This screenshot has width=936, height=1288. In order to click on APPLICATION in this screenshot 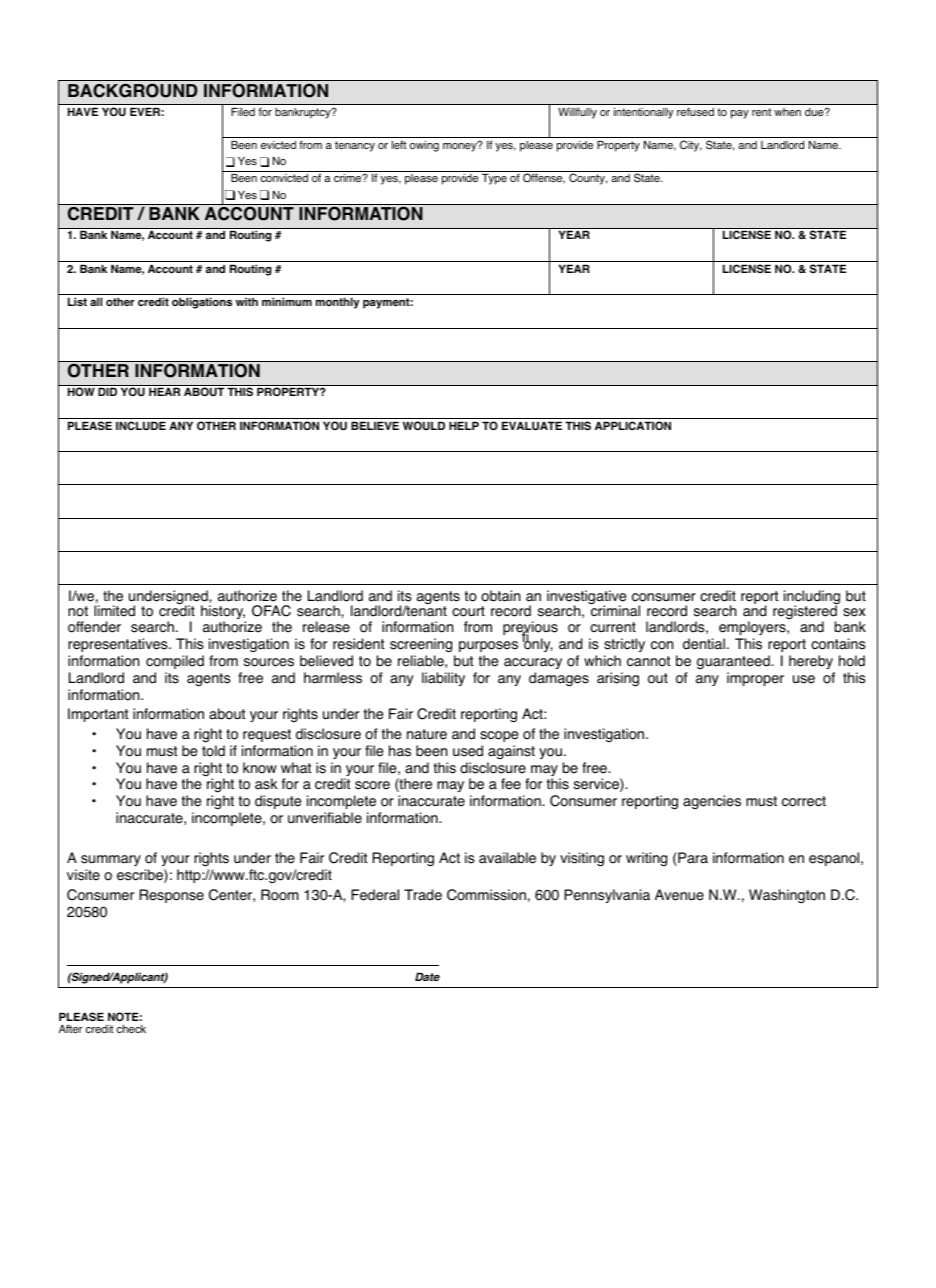, I will do `click(633, 425)`.
